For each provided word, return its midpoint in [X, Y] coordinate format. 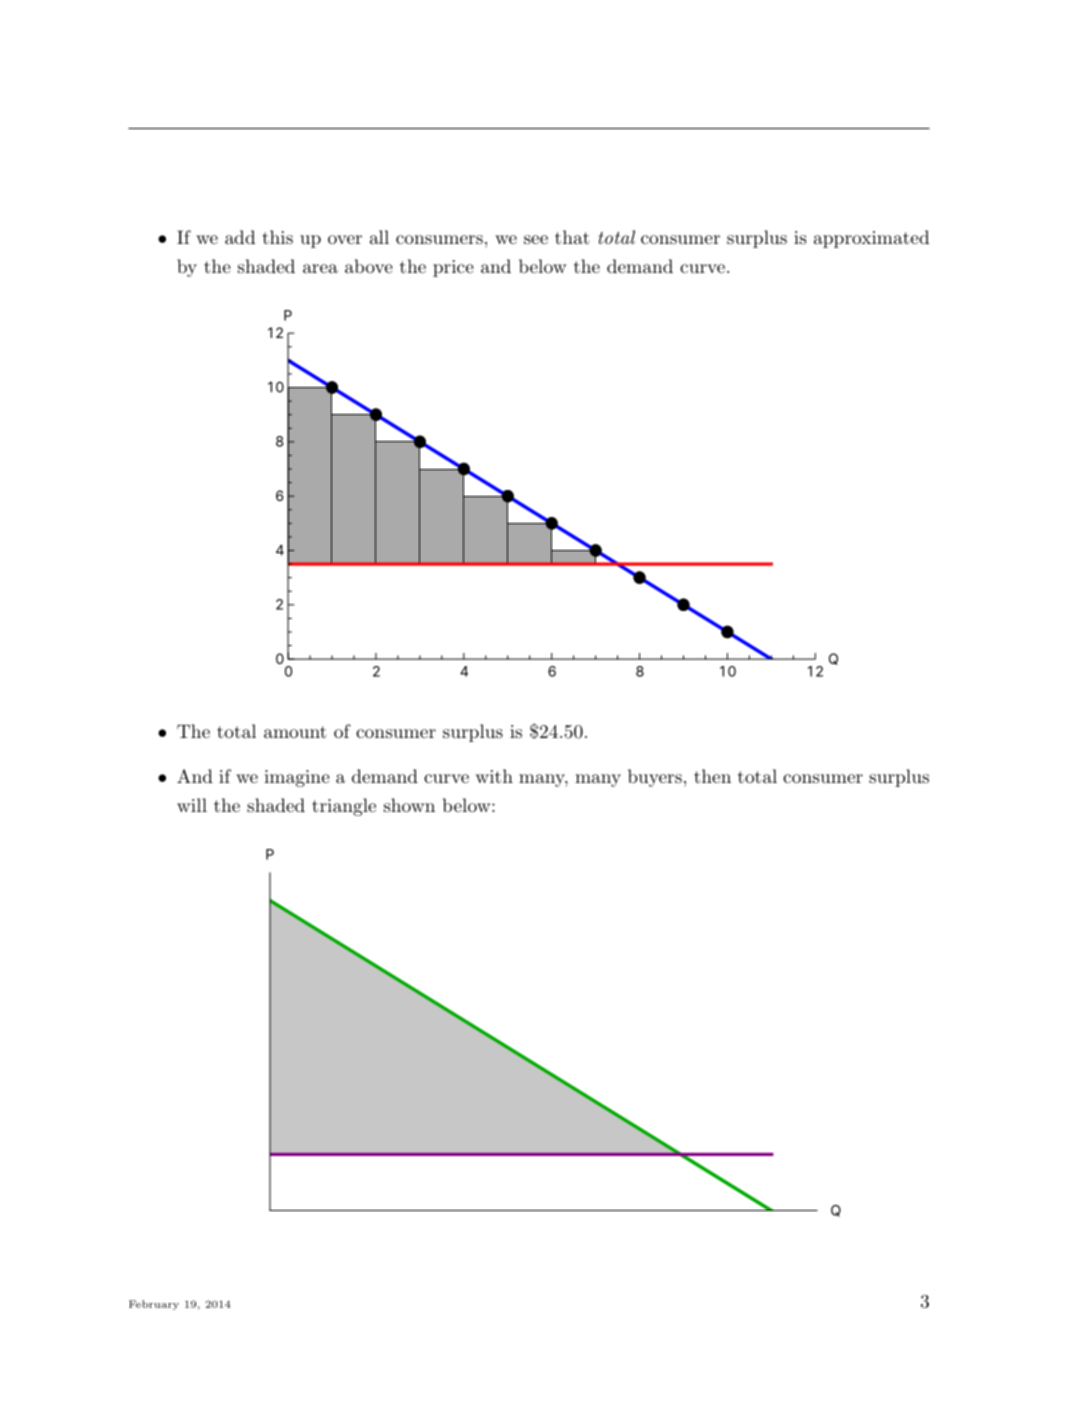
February [154, 1305]
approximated [871, 239]
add [240, 237]
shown [409, 805]
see [536, 239]
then [712, 776]
